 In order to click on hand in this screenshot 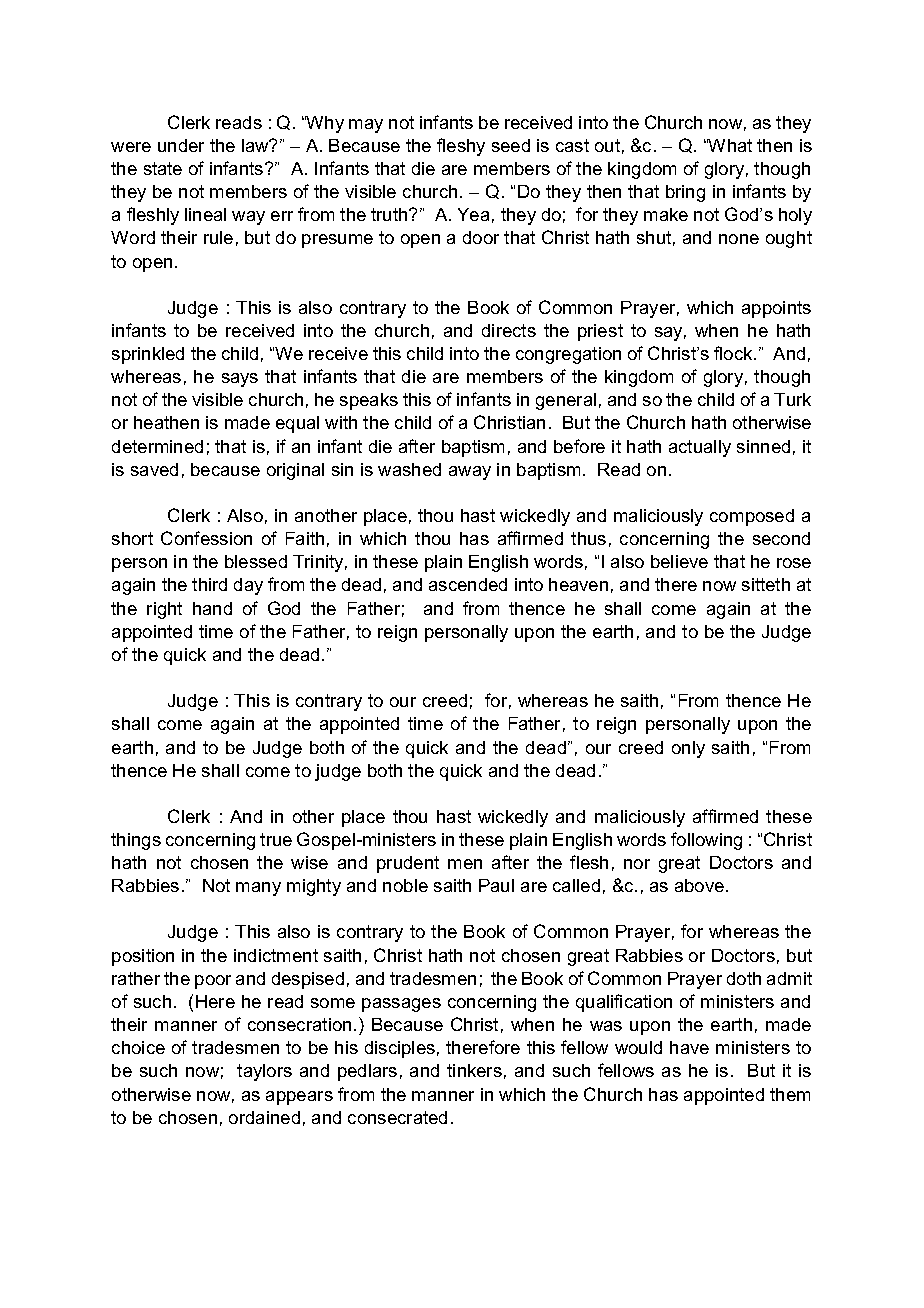, I will do `click(212, 608)`.
